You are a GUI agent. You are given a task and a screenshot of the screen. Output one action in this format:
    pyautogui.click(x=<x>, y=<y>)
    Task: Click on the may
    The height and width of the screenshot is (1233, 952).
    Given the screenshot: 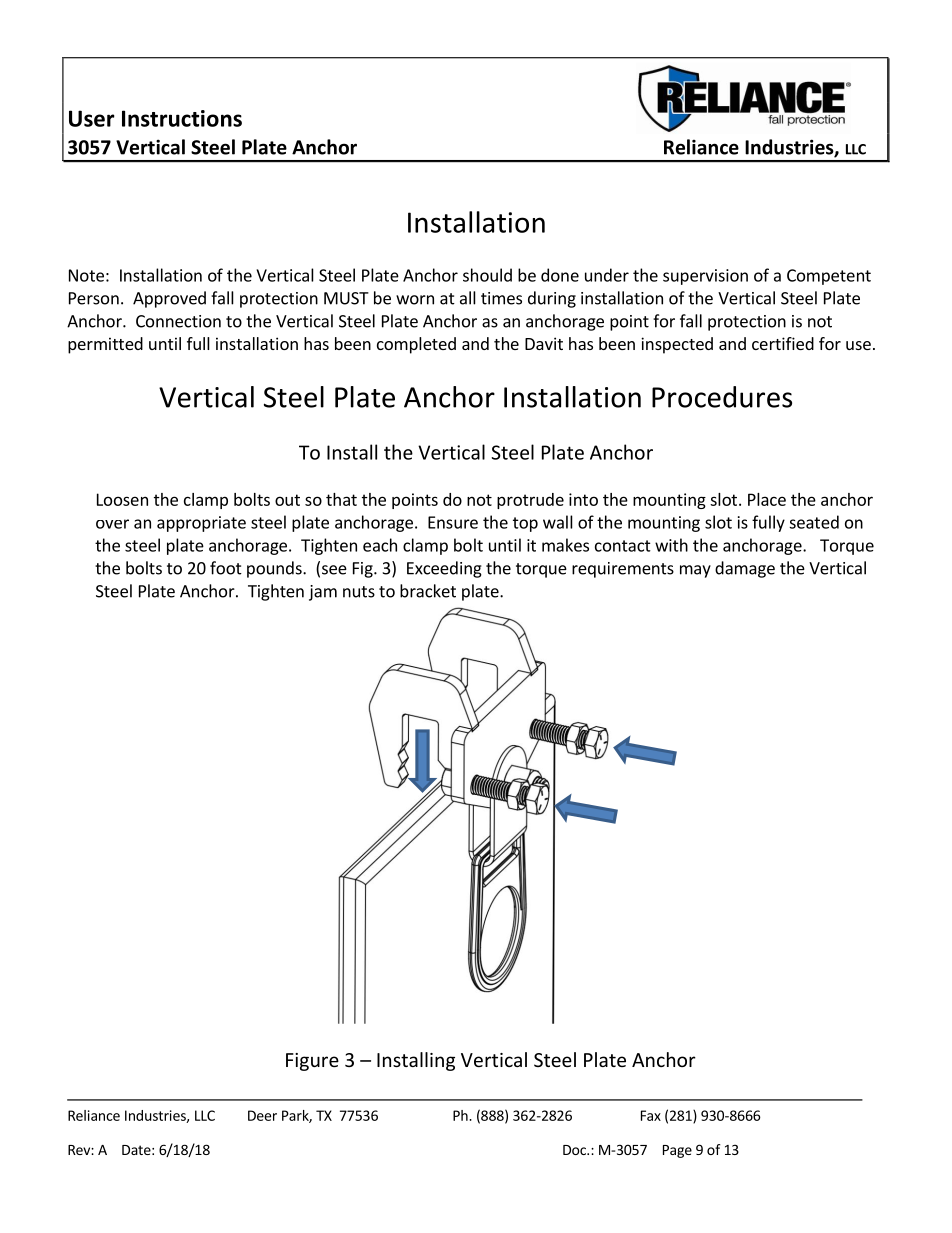 What is the action you would take?
    pyautogui.click(x=695, y=571)
